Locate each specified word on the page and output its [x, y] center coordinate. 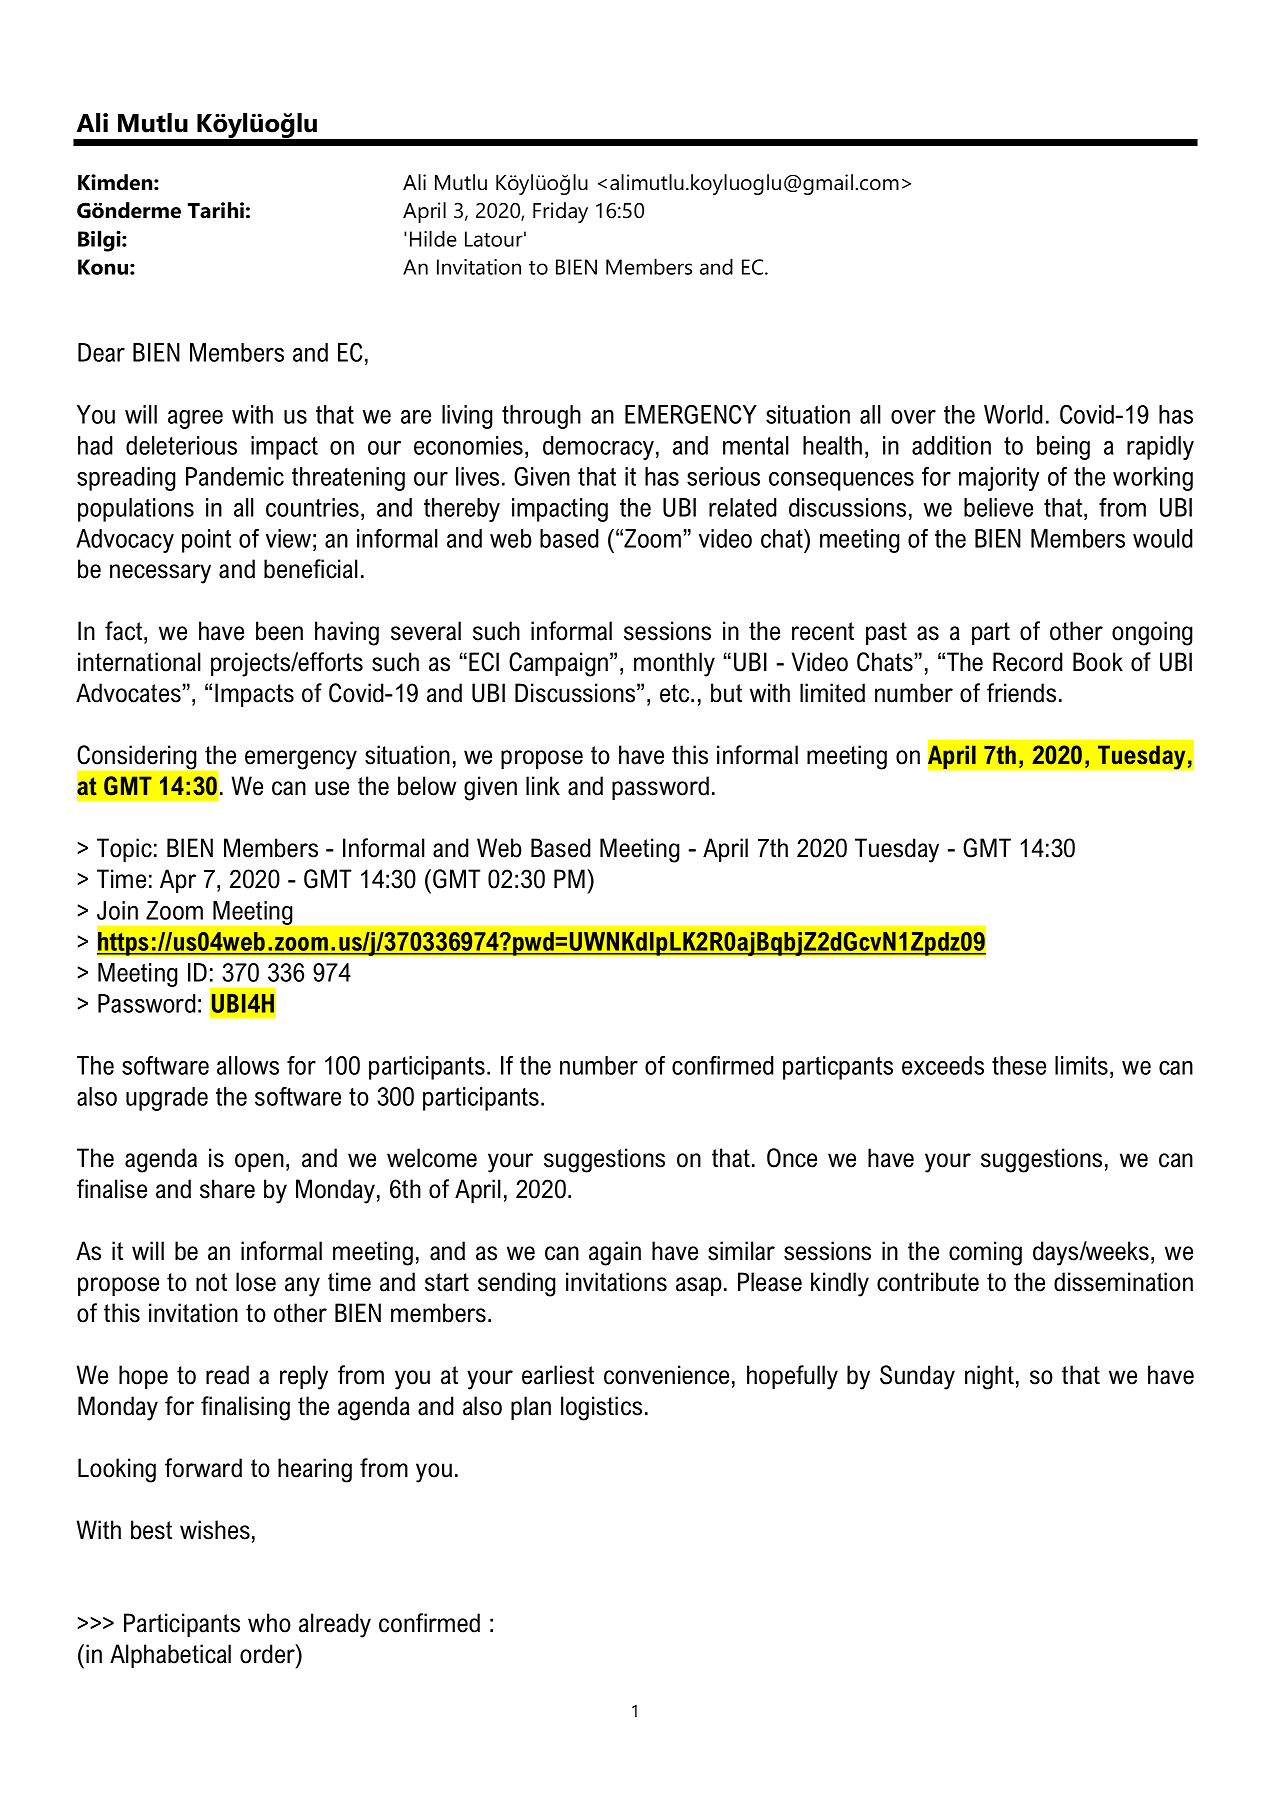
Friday [560, 212]
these [1019, 1065]
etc [676, 693]
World [1013, 414]
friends [1021, 693]
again [615, 1253]
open [259, 1162]
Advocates [128, 693]
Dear [101, 352]
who [269, 1623]
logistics [601, 1408]
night [989, 1377]
